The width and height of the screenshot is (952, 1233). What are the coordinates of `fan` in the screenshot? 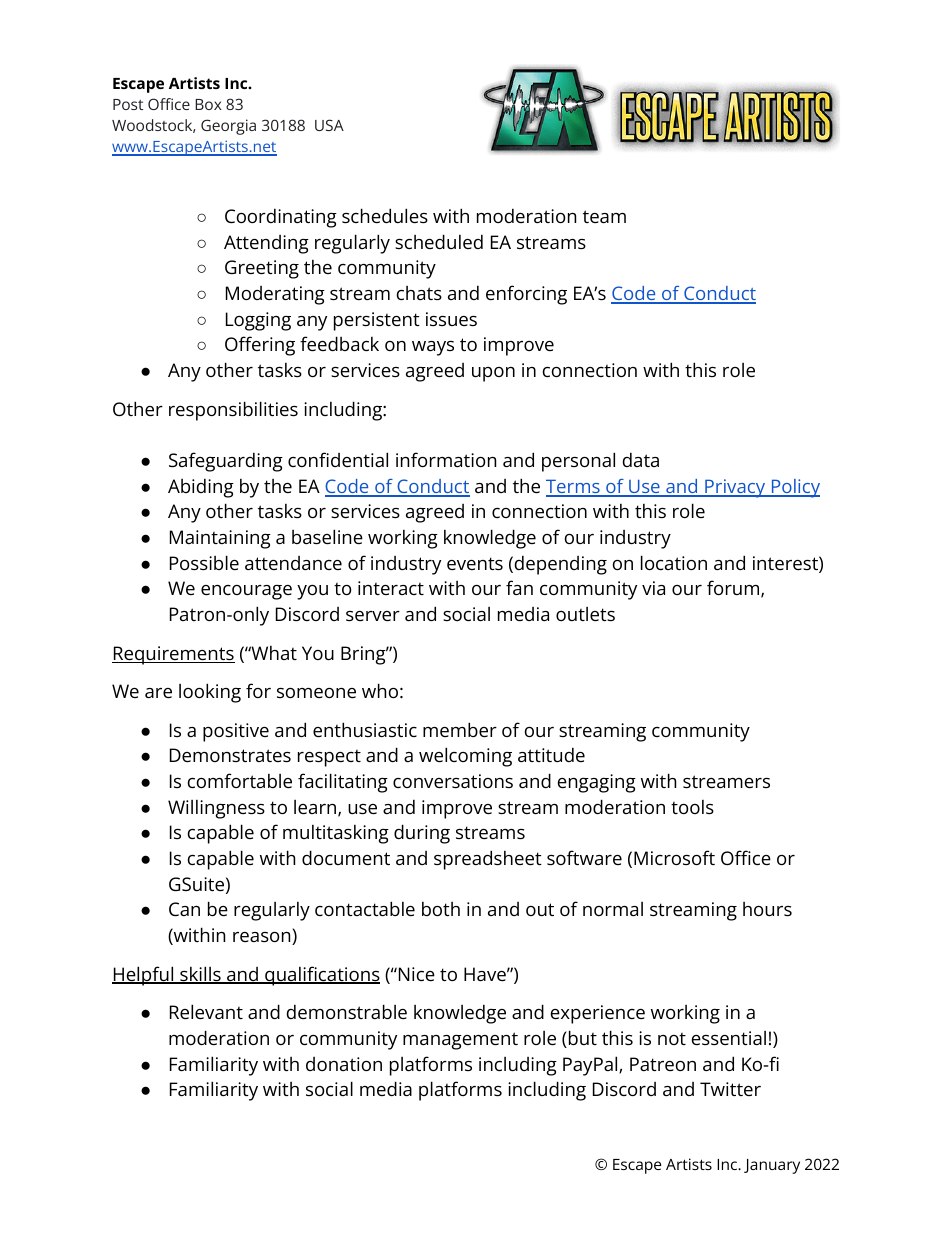 It's located at (519, 587).
